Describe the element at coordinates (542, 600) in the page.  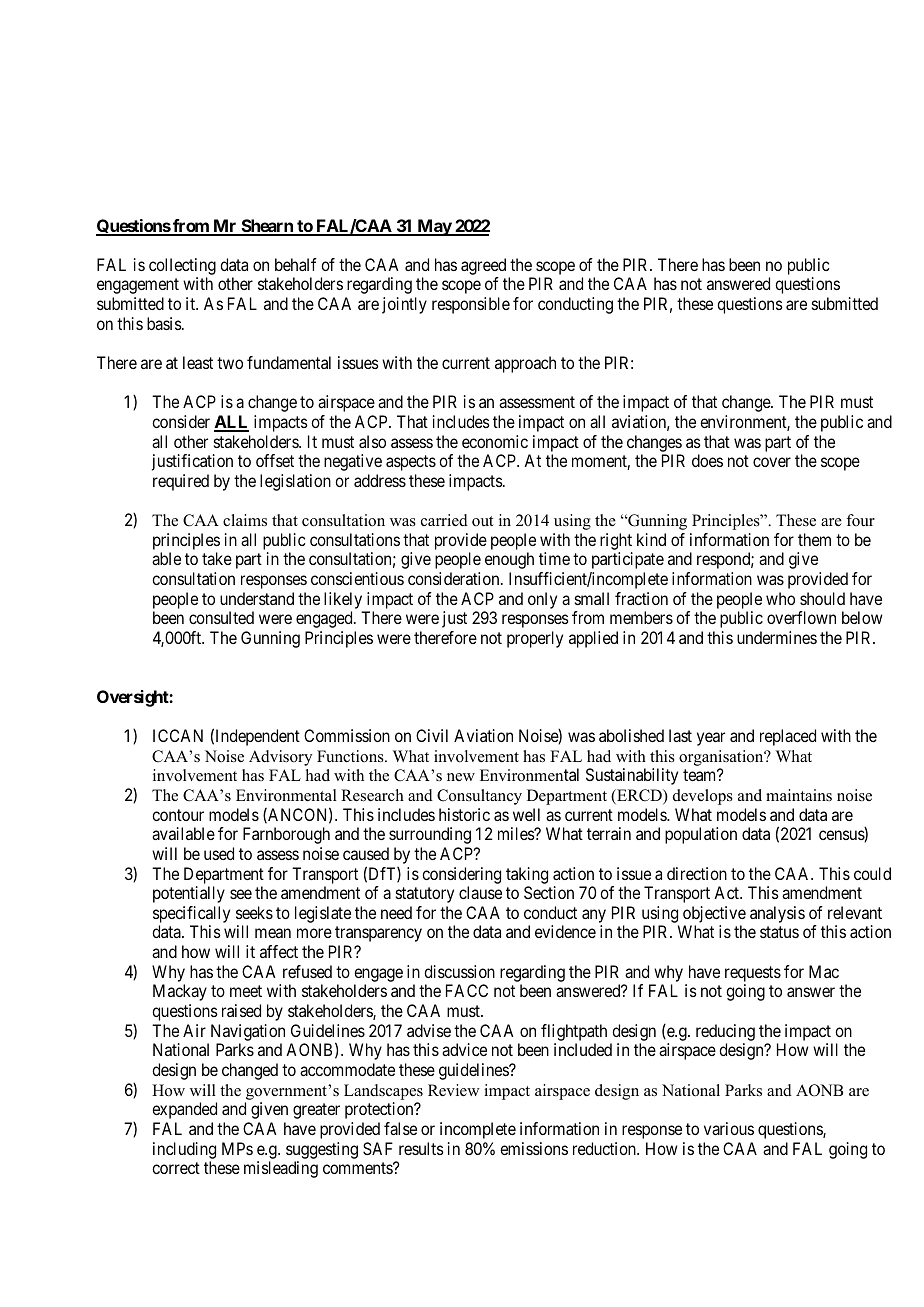
I see `only` at that location.
